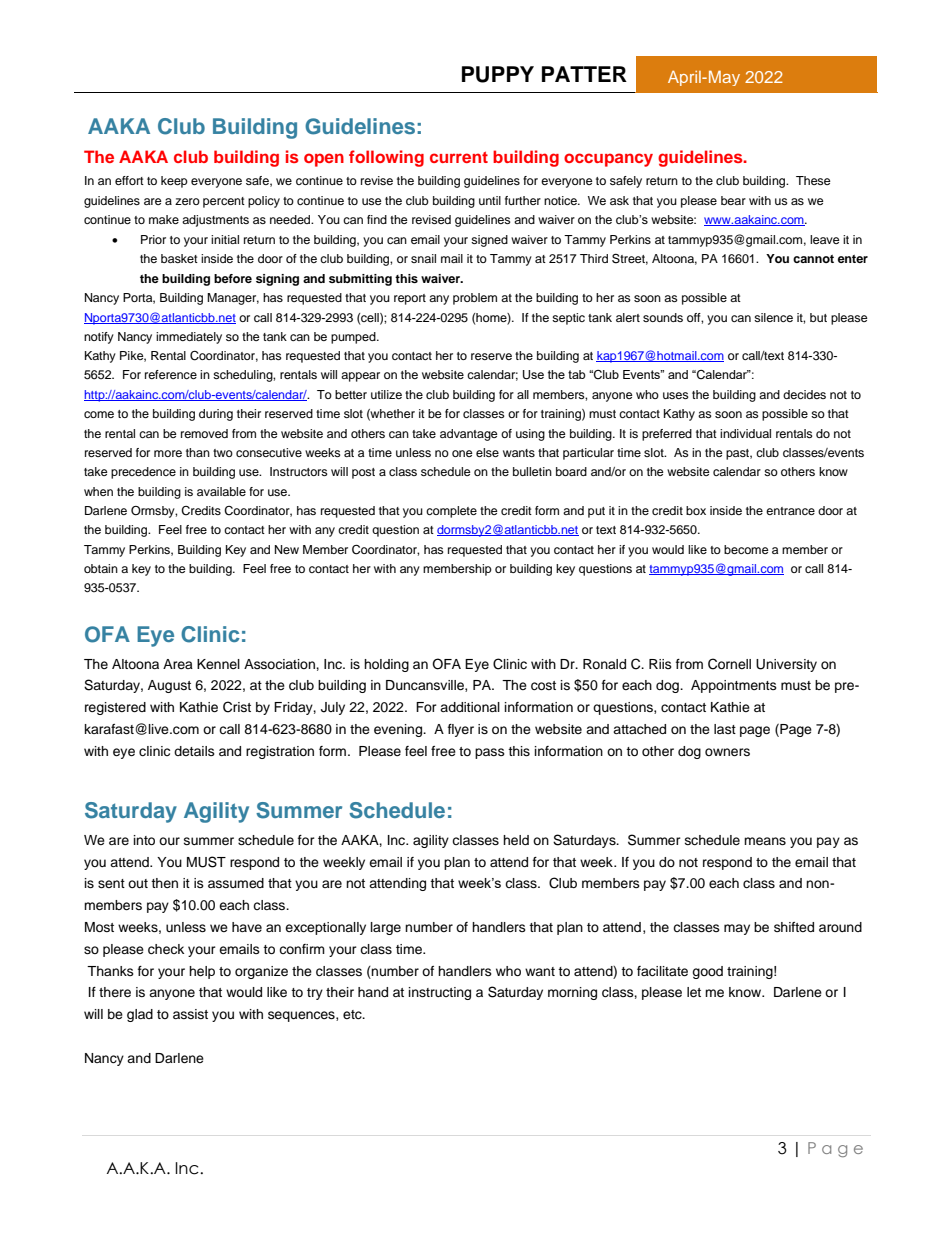 The height and width of the screenshot is (1233, 952). I want to click on PUPPY, so click(498, 74).
